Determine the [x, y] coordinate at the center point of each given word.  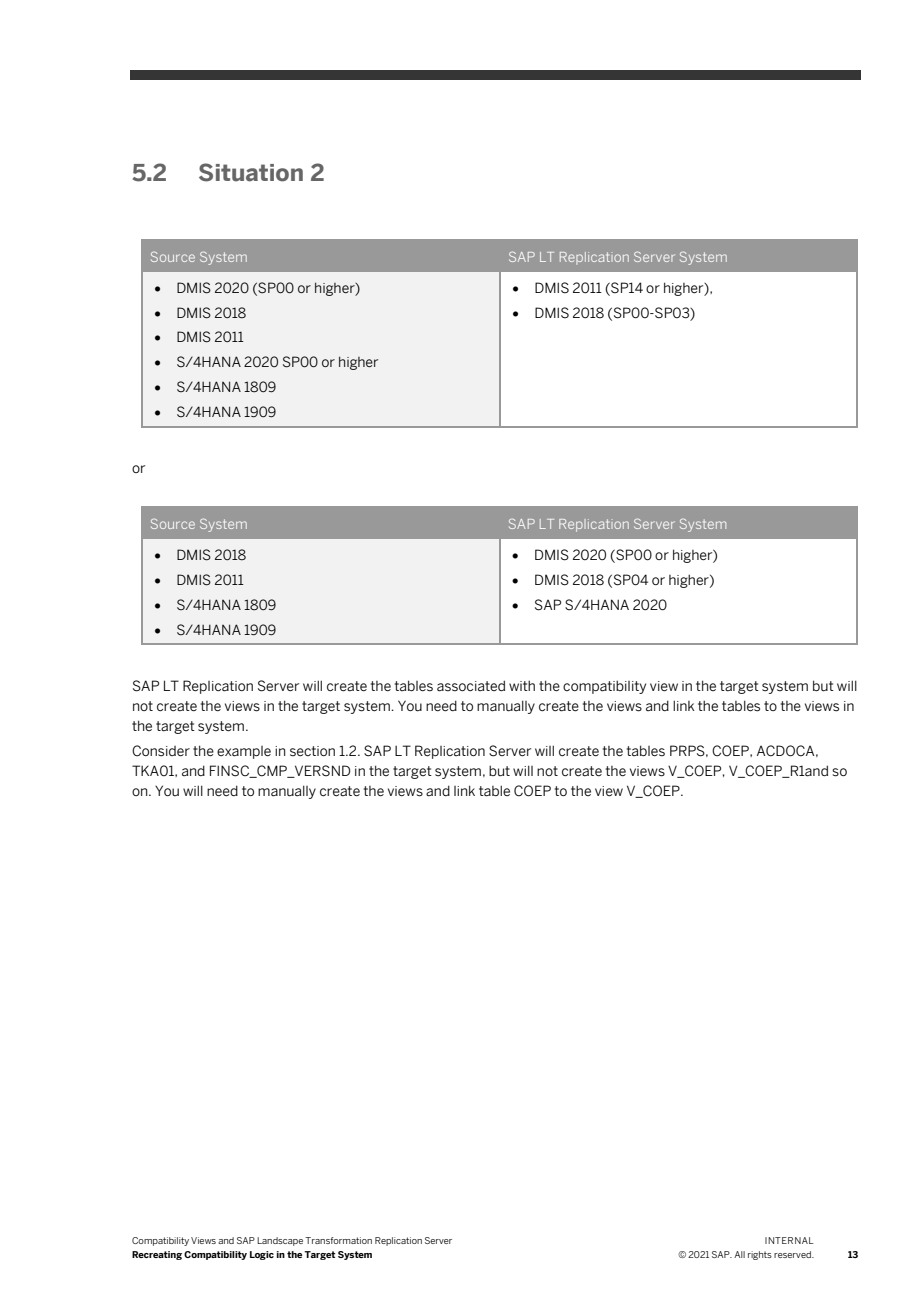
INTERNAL [789, 1240]
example [244, 752]
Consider [161, 751]
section [312, 751]
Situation [251, 172]
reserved [794, 1254]
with [522, 685]
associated [471, 686]
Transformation [338, 1240]
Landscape [280, 1241]
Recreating [157, 1255]
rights [760, 1255]
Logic [262, 1255]
